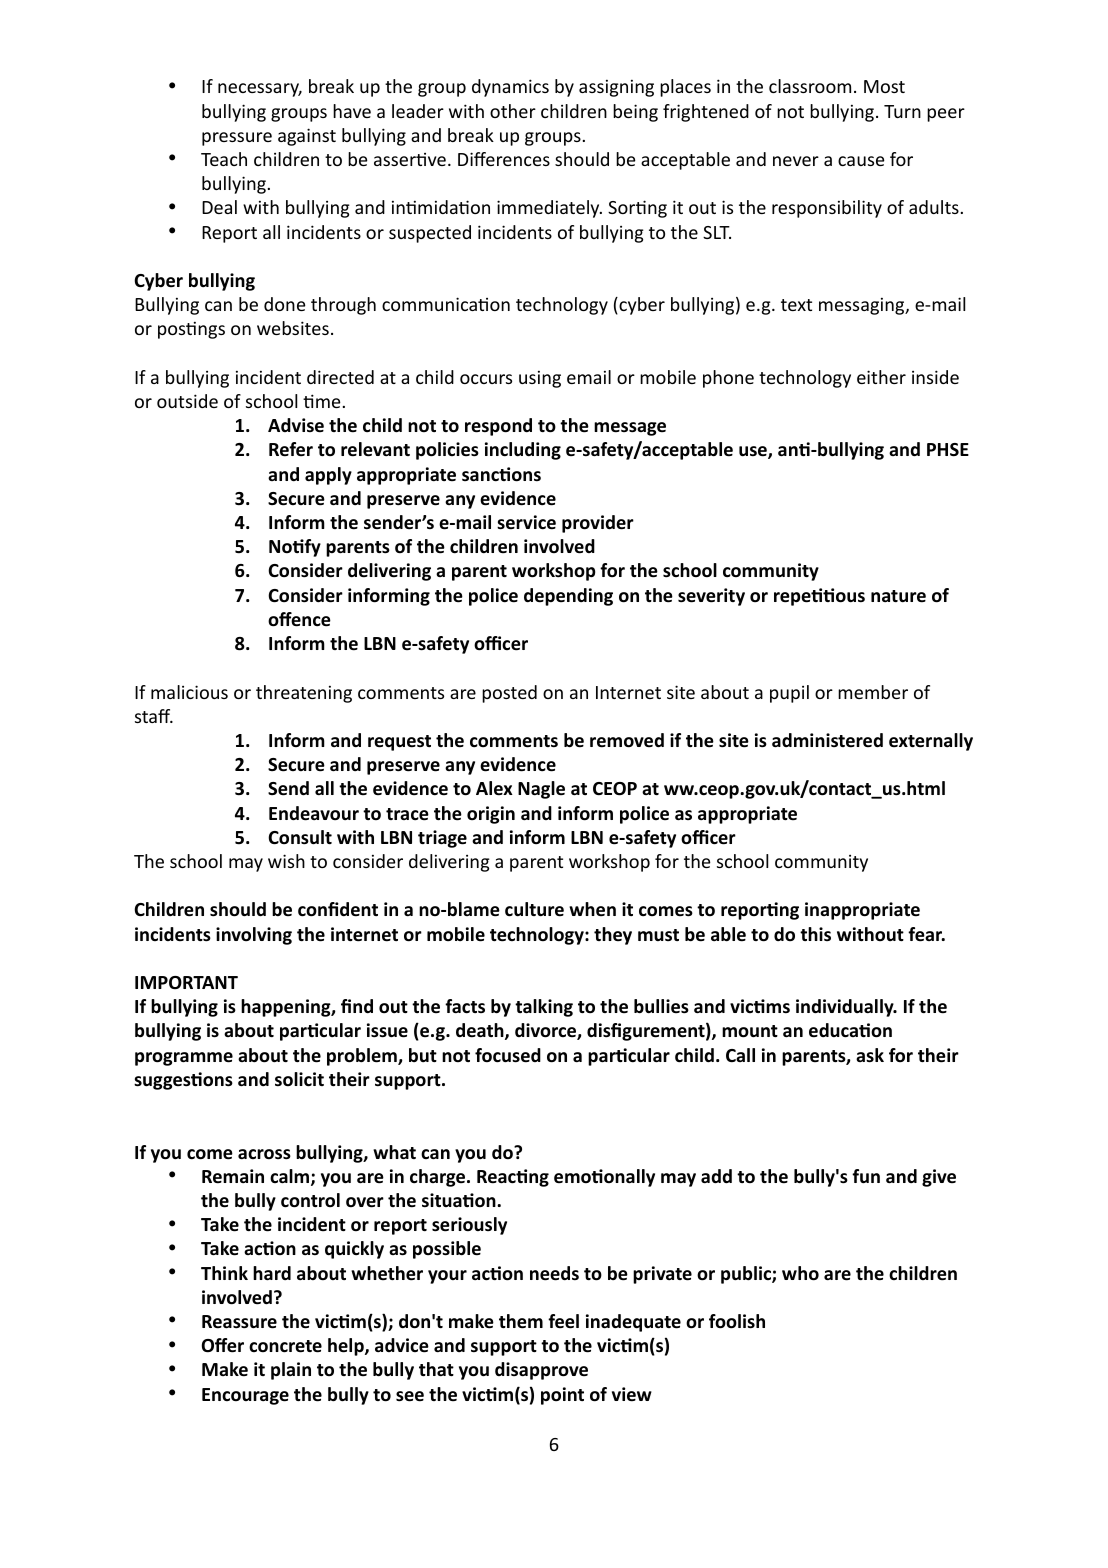  What do you see at coordinates (544, 1008) in the screenshot?
I see `talking` at bounding box center [544, 1008].
